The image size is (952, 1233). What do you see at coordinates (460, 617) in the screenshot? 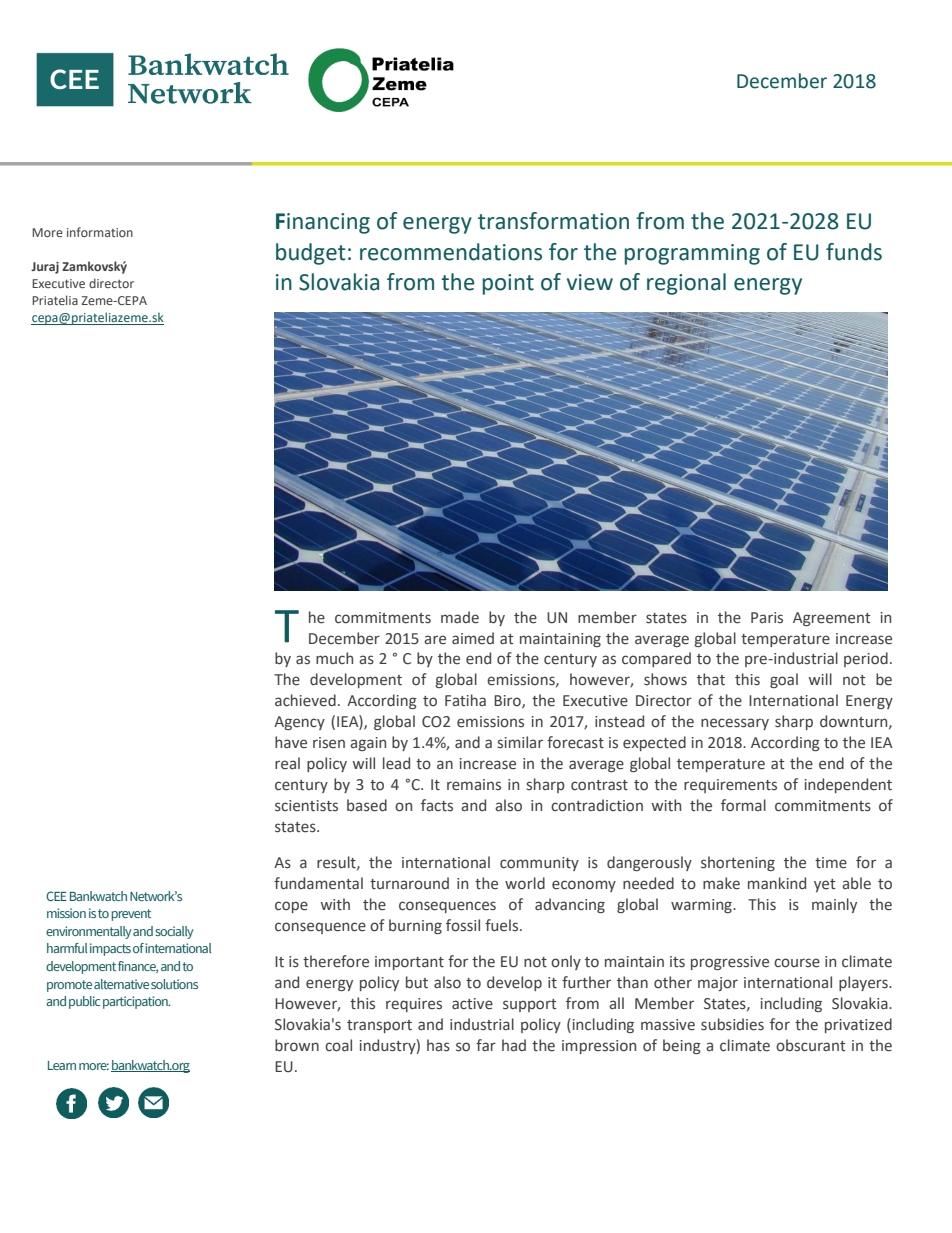
I see `made` at bounding box center [460, 617].
